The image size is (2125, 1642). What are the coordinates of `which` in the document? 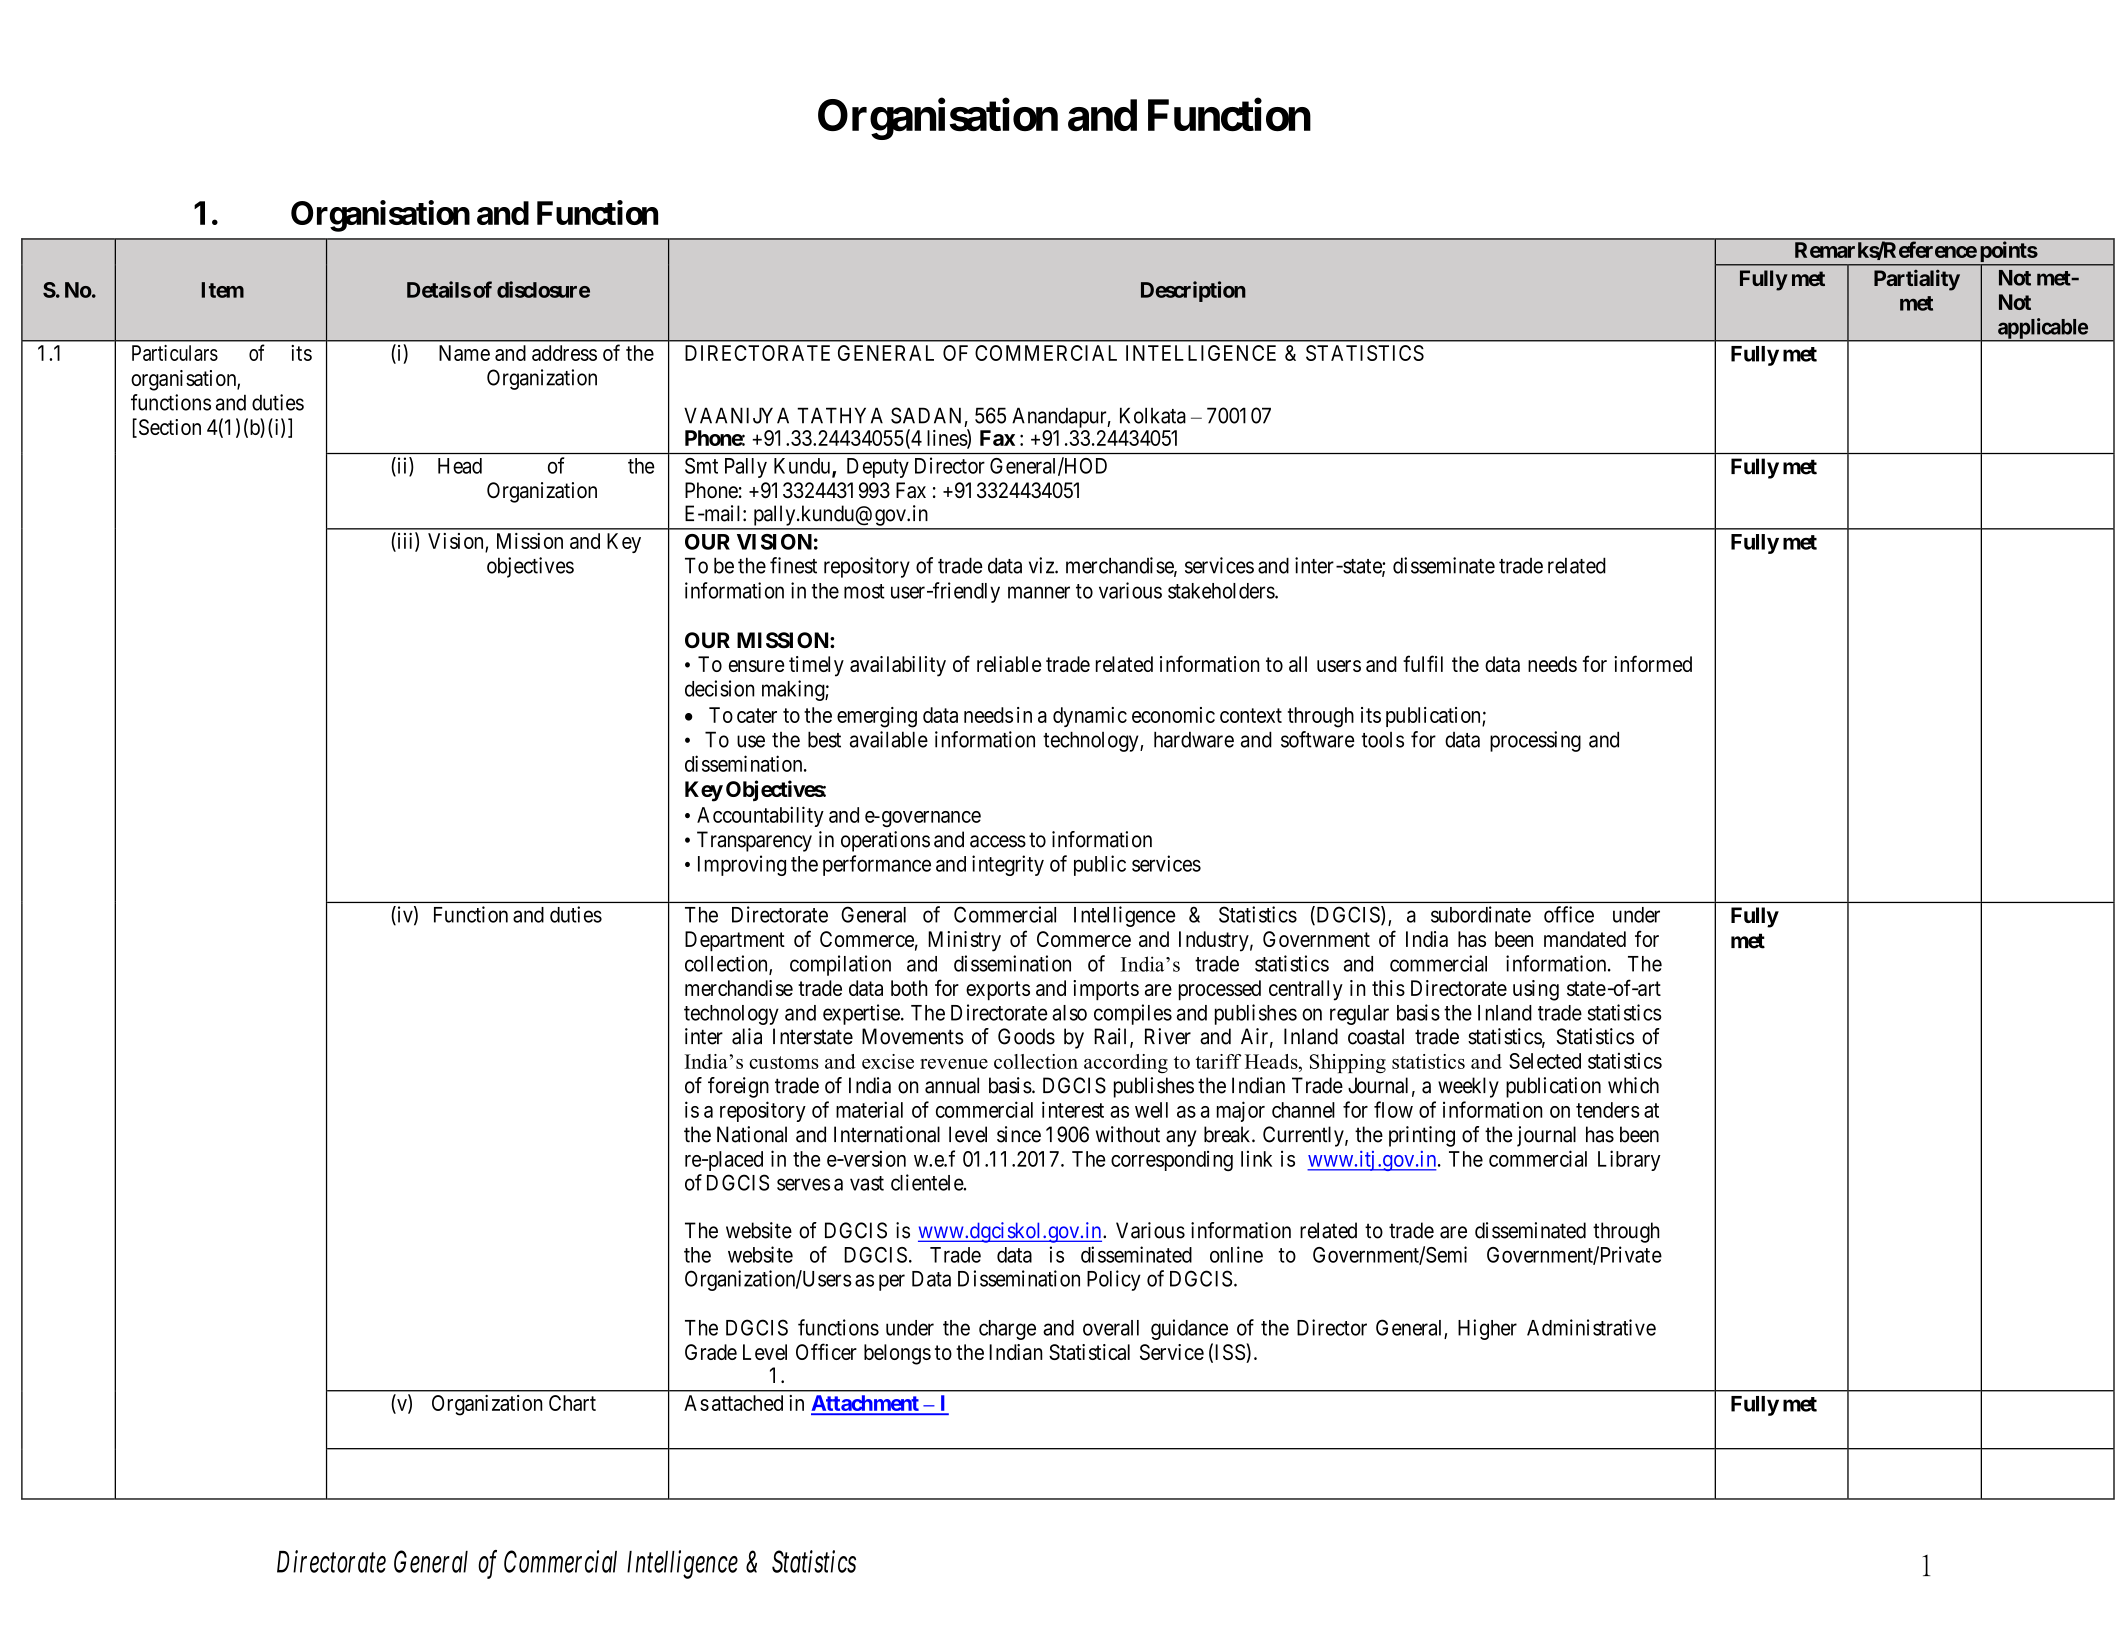 It's located at (1633, 1085).
